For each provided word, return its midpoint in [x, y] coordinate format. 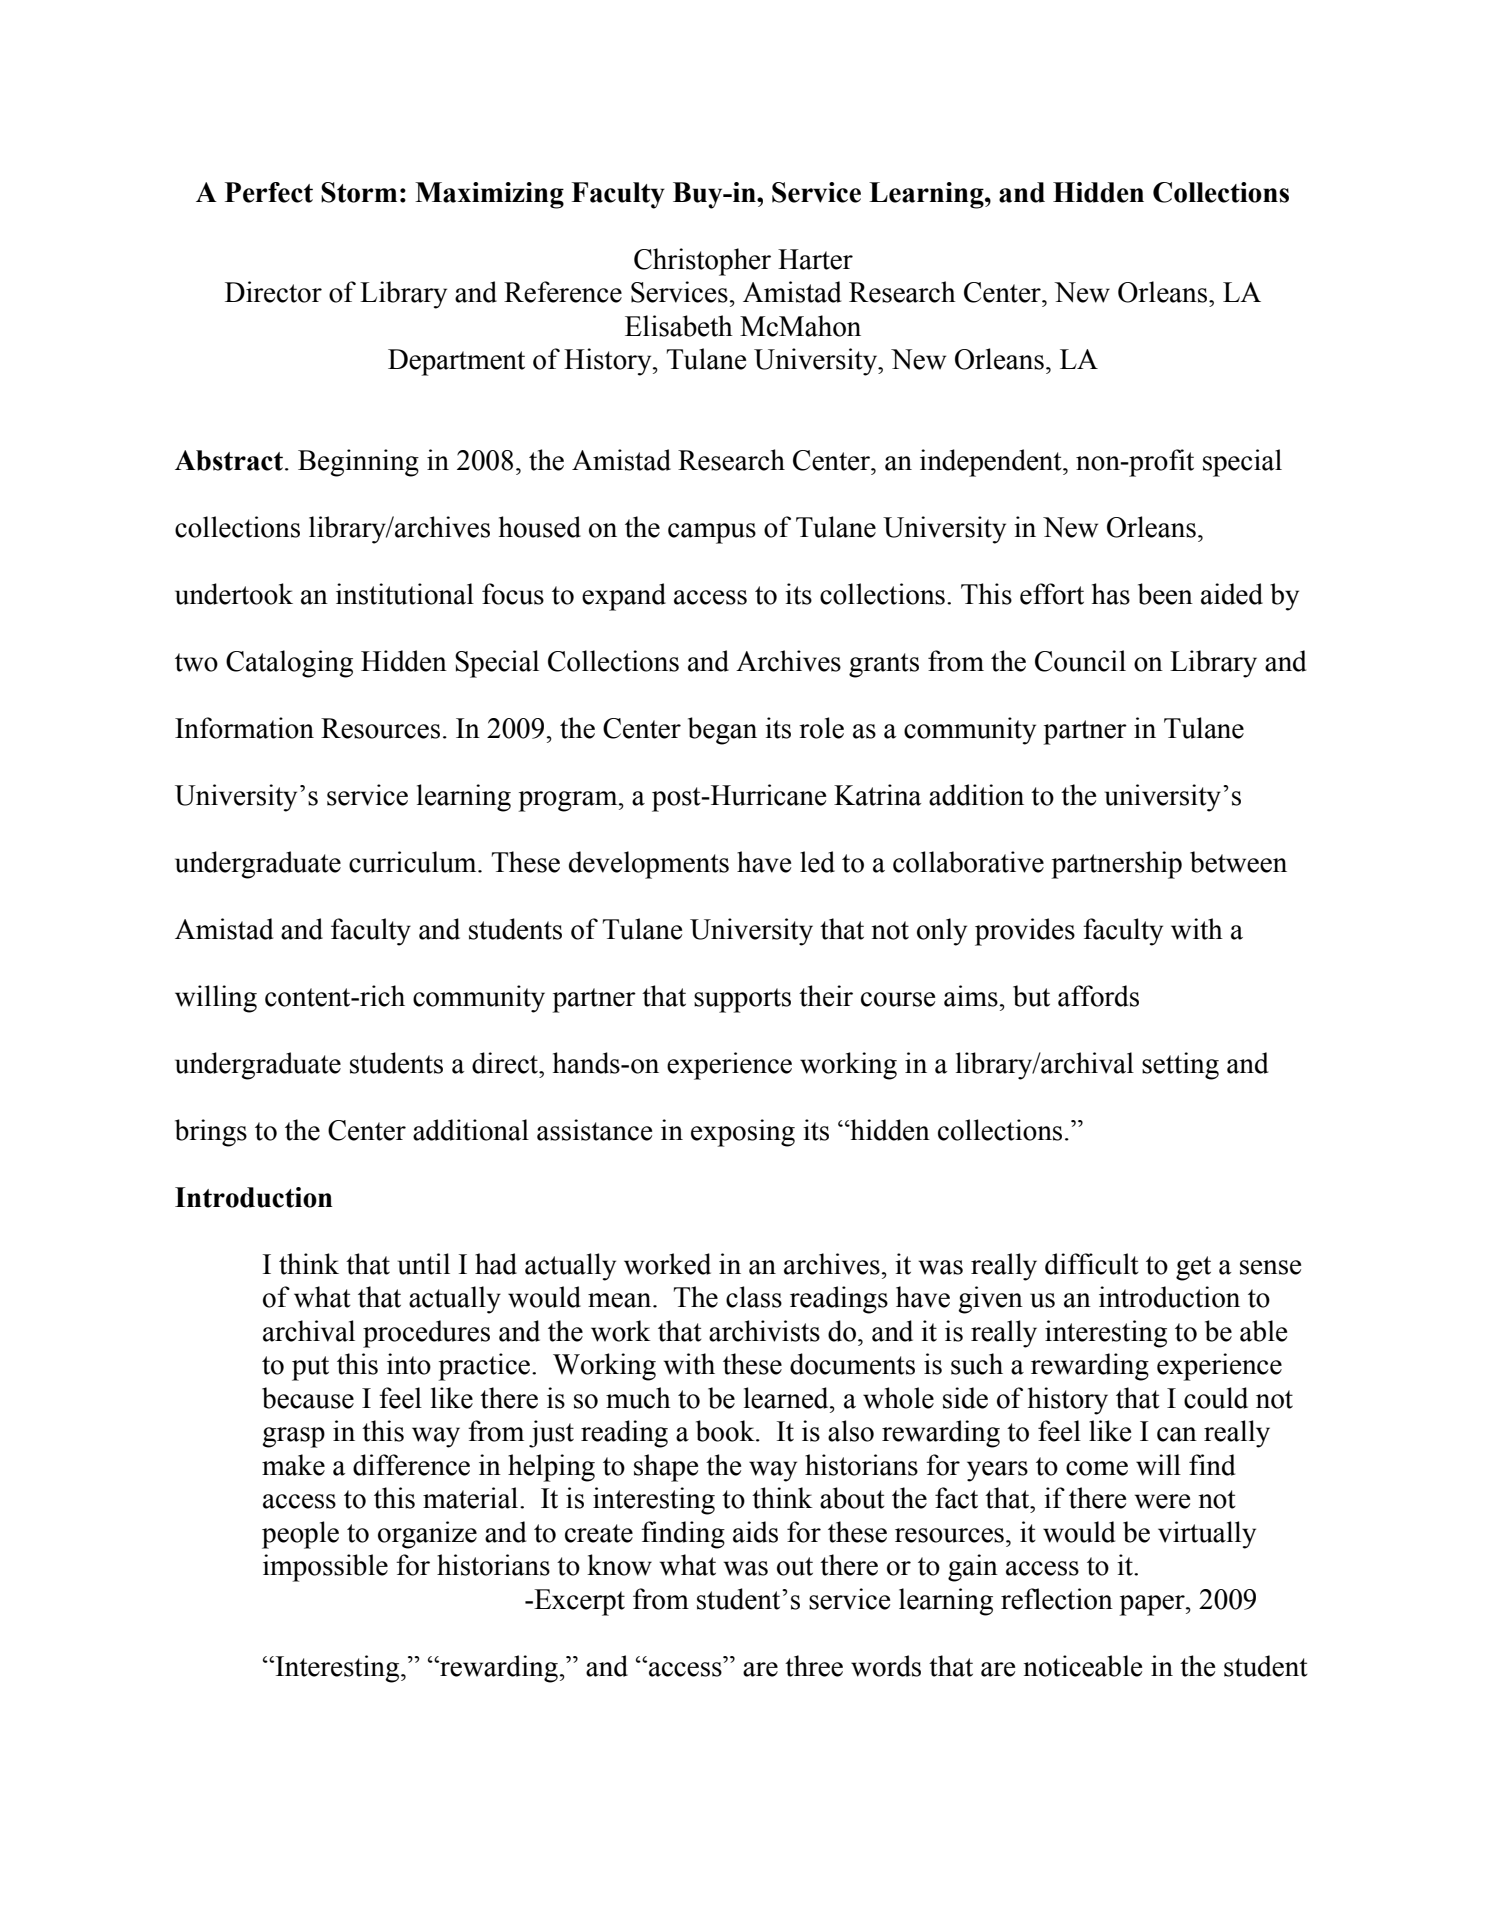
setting [1180, 1066]
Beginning [358, 463]
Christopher [702, 262]
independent [992, 463]
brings [211, 1133]
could [1216, 1398]
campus [712, 533]
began [722, 731]
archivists [764, 1331]
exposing [743, 1133]
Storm [359, 192]
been [1165, 594]
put [310, 1368]
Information [244, 728]
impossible [325, 1568]
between [1238, 862]
